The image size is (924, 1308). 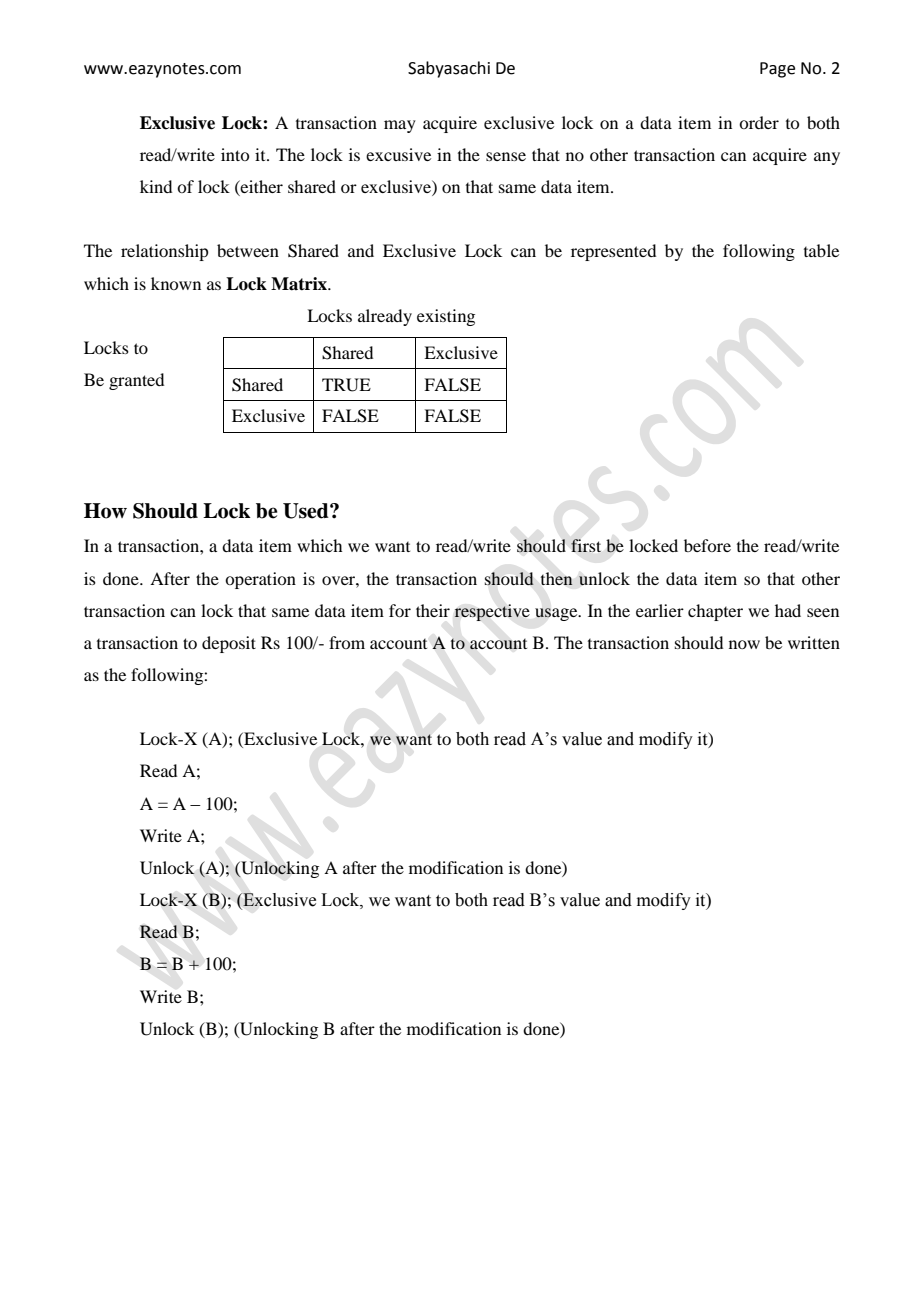 I want to click on TRUE, so click(x=346, y=385).
